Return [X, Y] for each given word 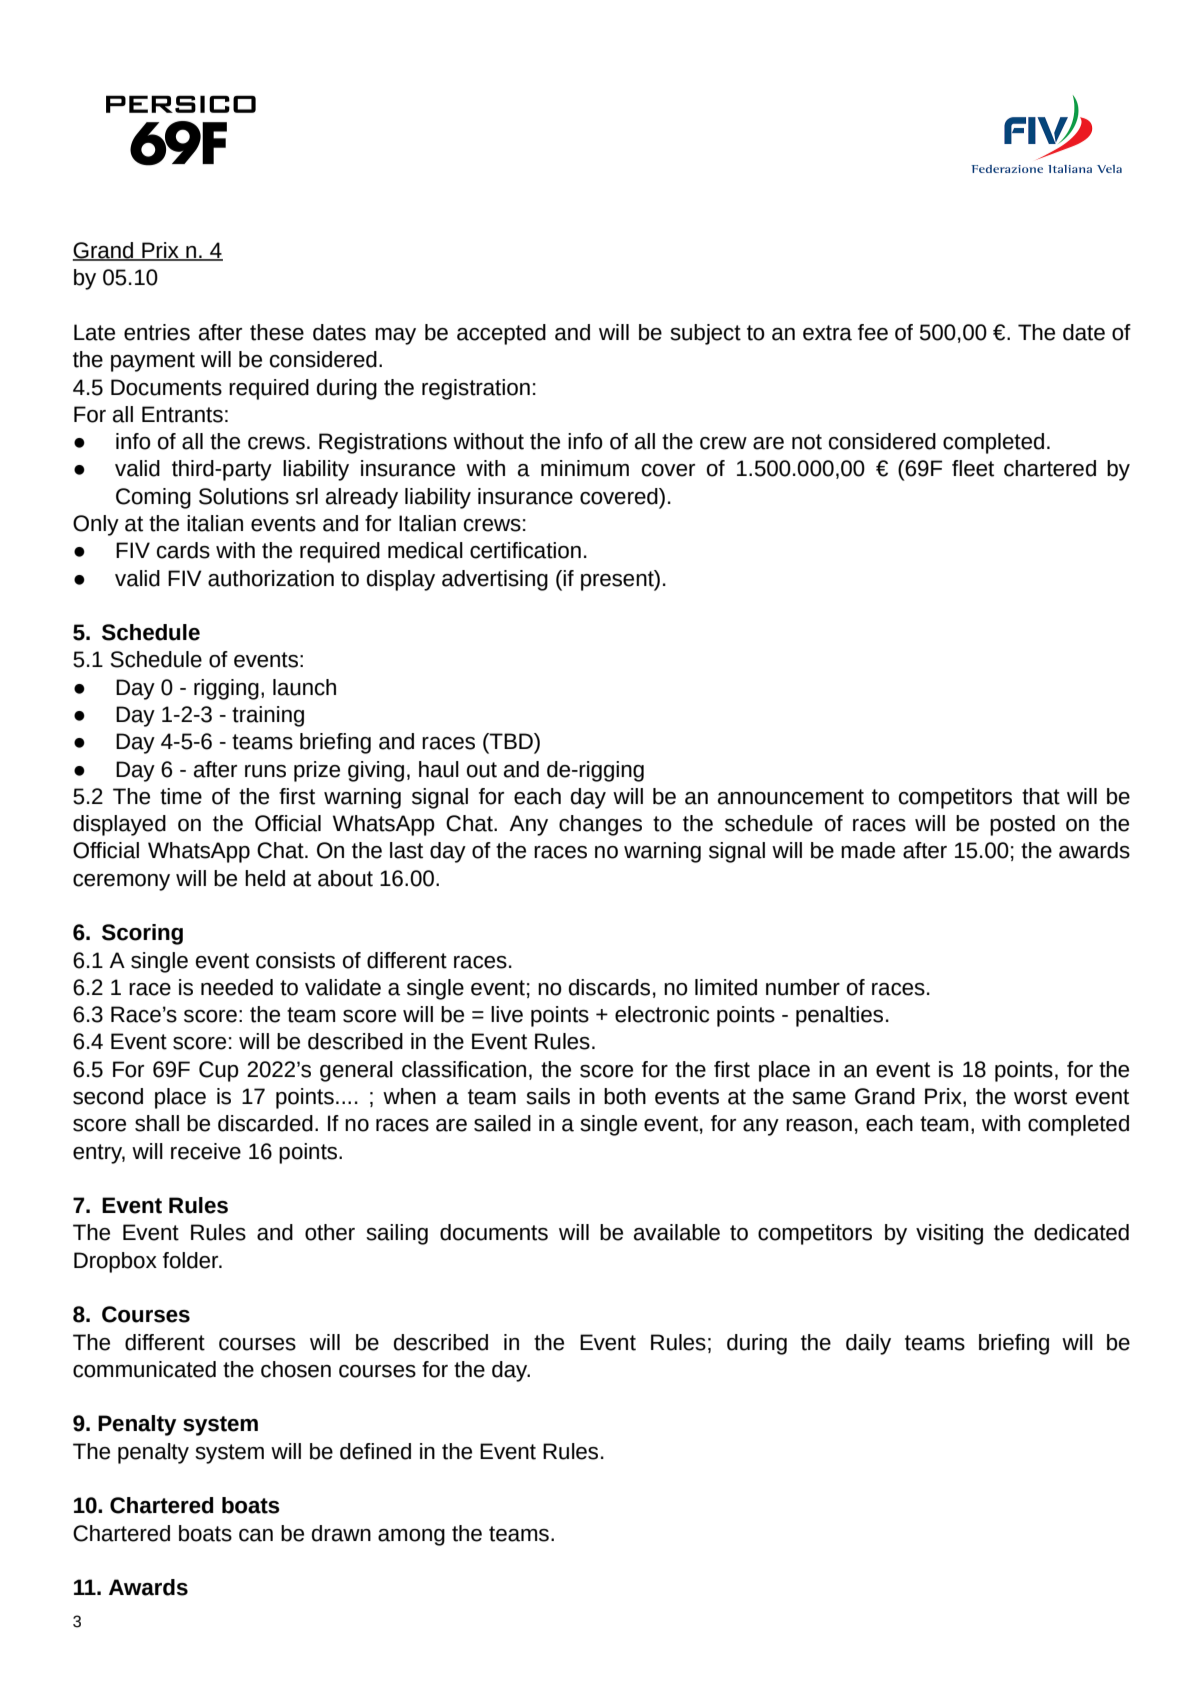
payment [153, 362]
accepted [501, 334]
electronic [662, 1014]
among [411, 1537]
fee [873, 332]
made [868, 850]
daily [868, 1344]
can [256, 1535]
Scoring [142, 934]
